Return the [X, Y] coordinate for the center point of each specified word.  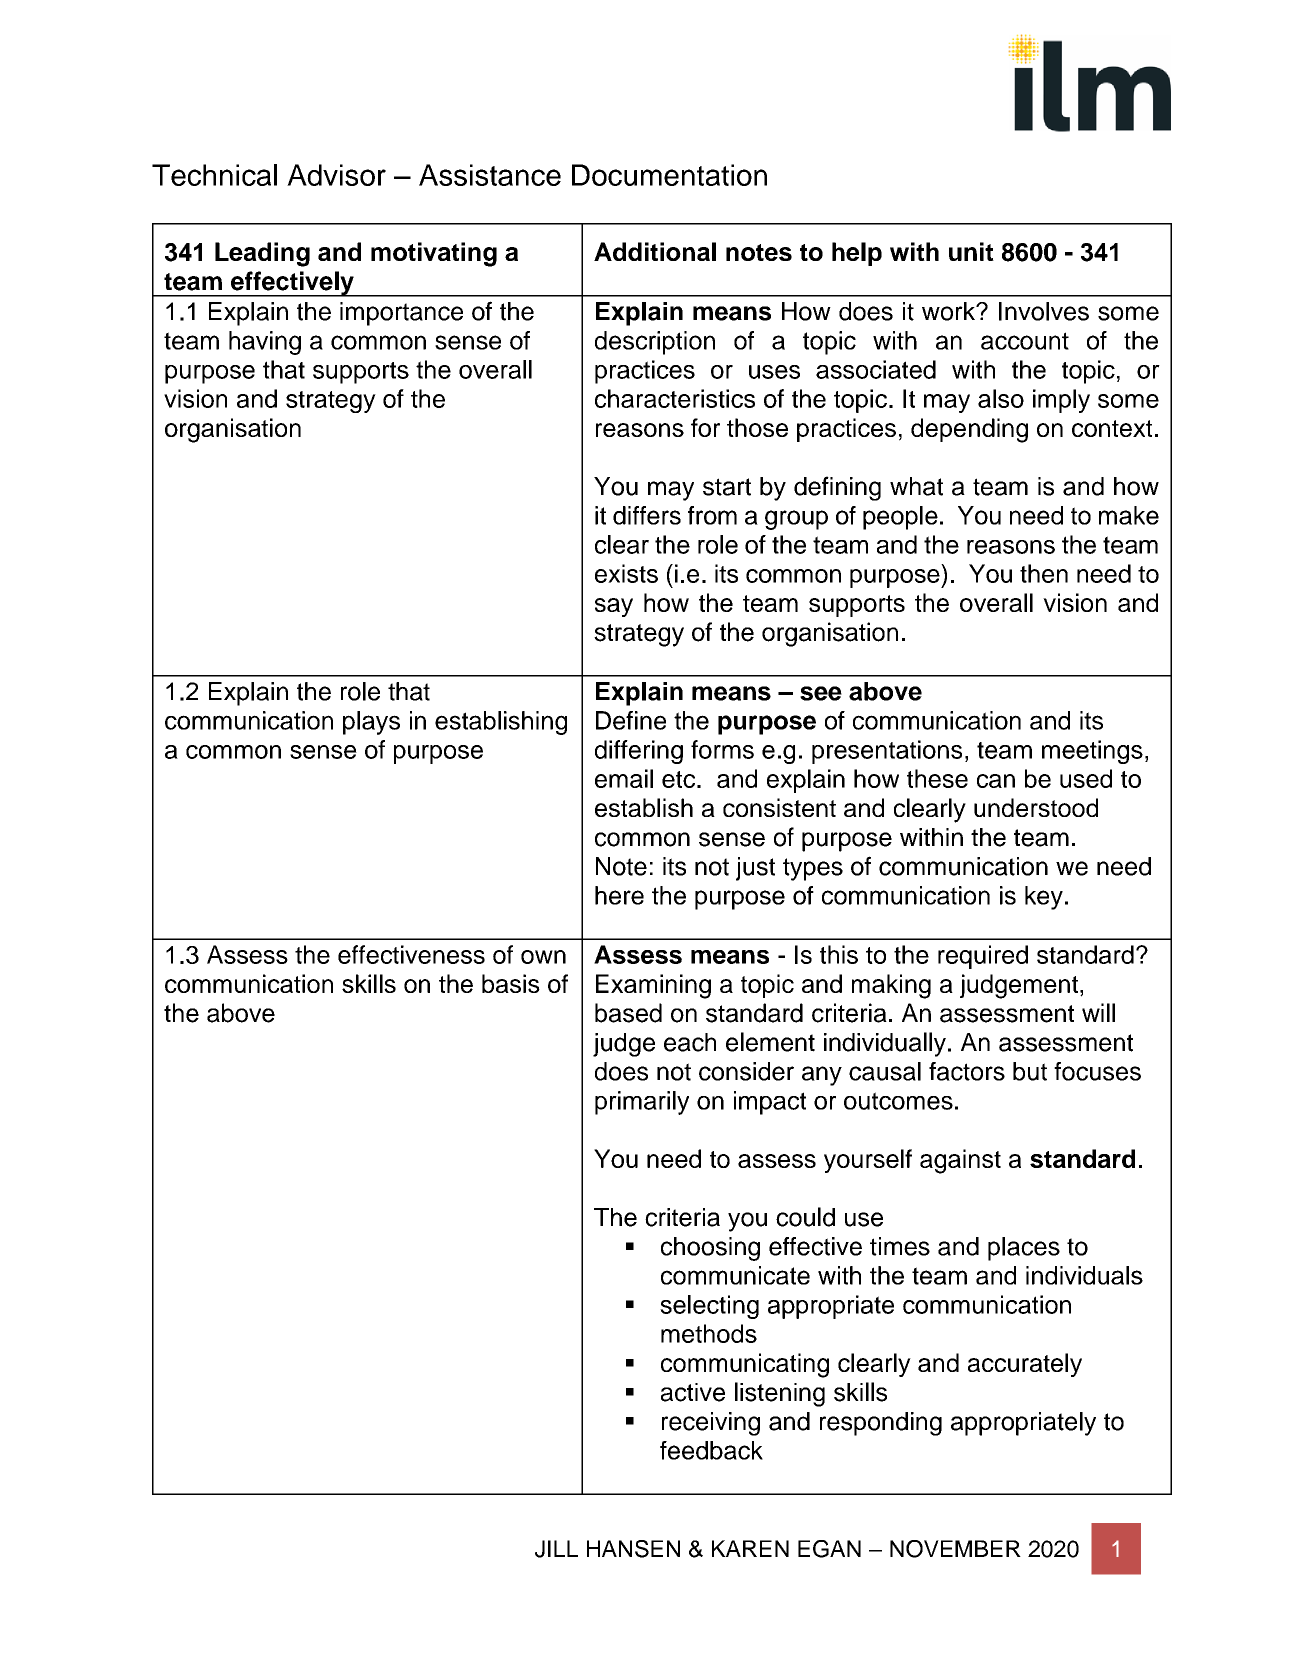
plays [371, 723]
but [1030, 1071]
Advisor [336, 175]
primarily [642, 1103]
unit [971, 251]
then [1044, 573]
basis [511, 983]
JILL [556, 1549]
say [614, 607]
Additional [655, 251]
